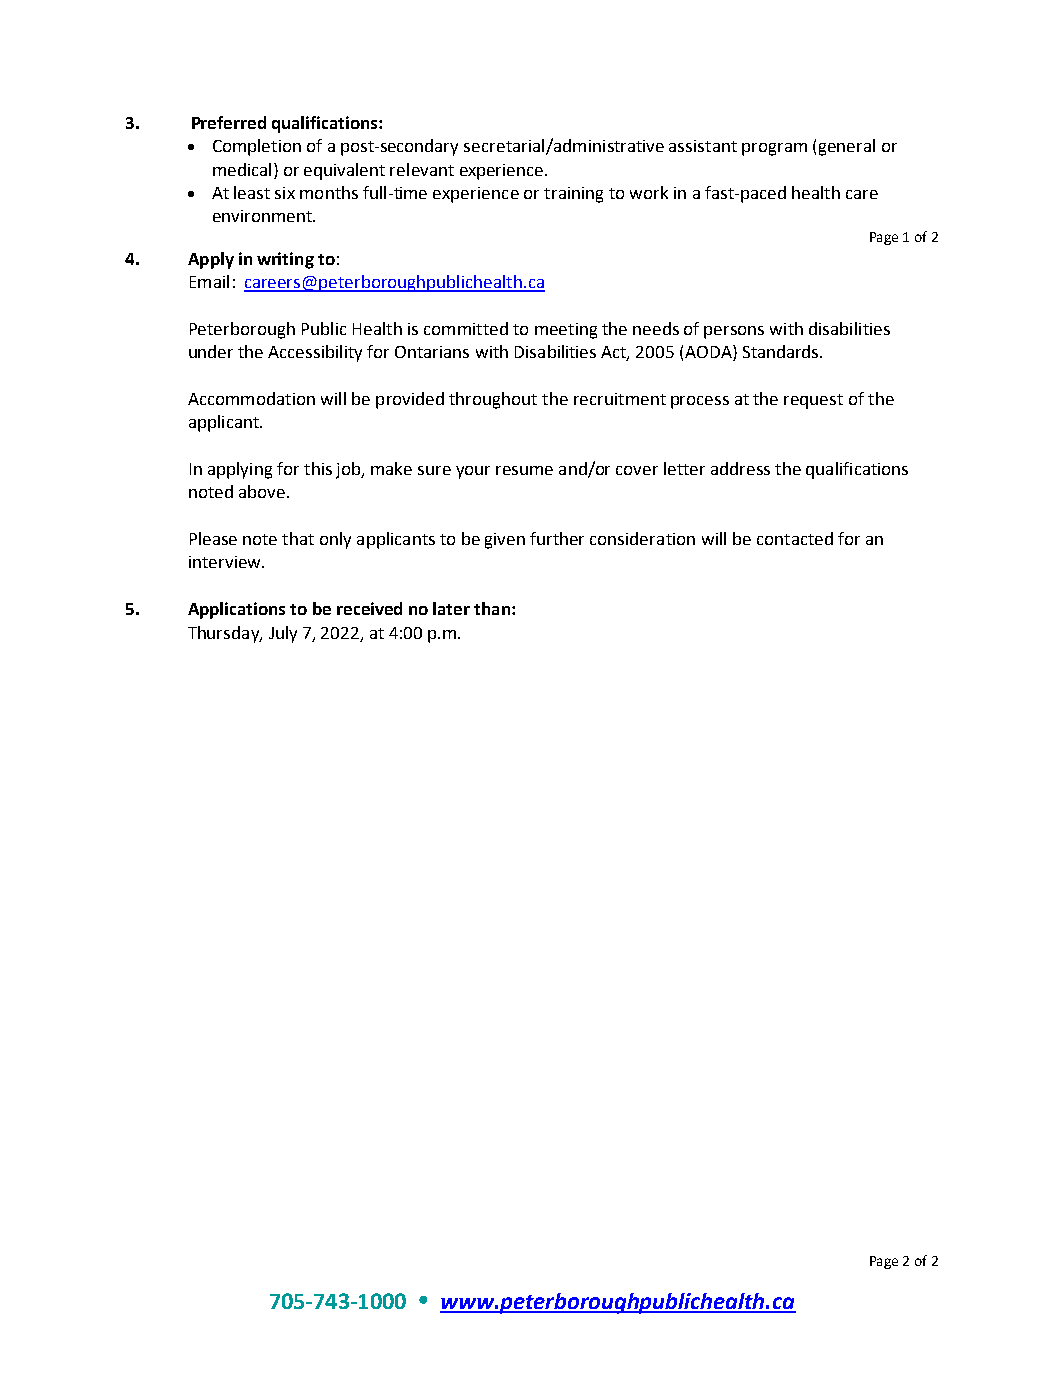 Image resolution: width=1064 pixels, height=1377 pixels. I want to click on meeting, so click(566, 331).
